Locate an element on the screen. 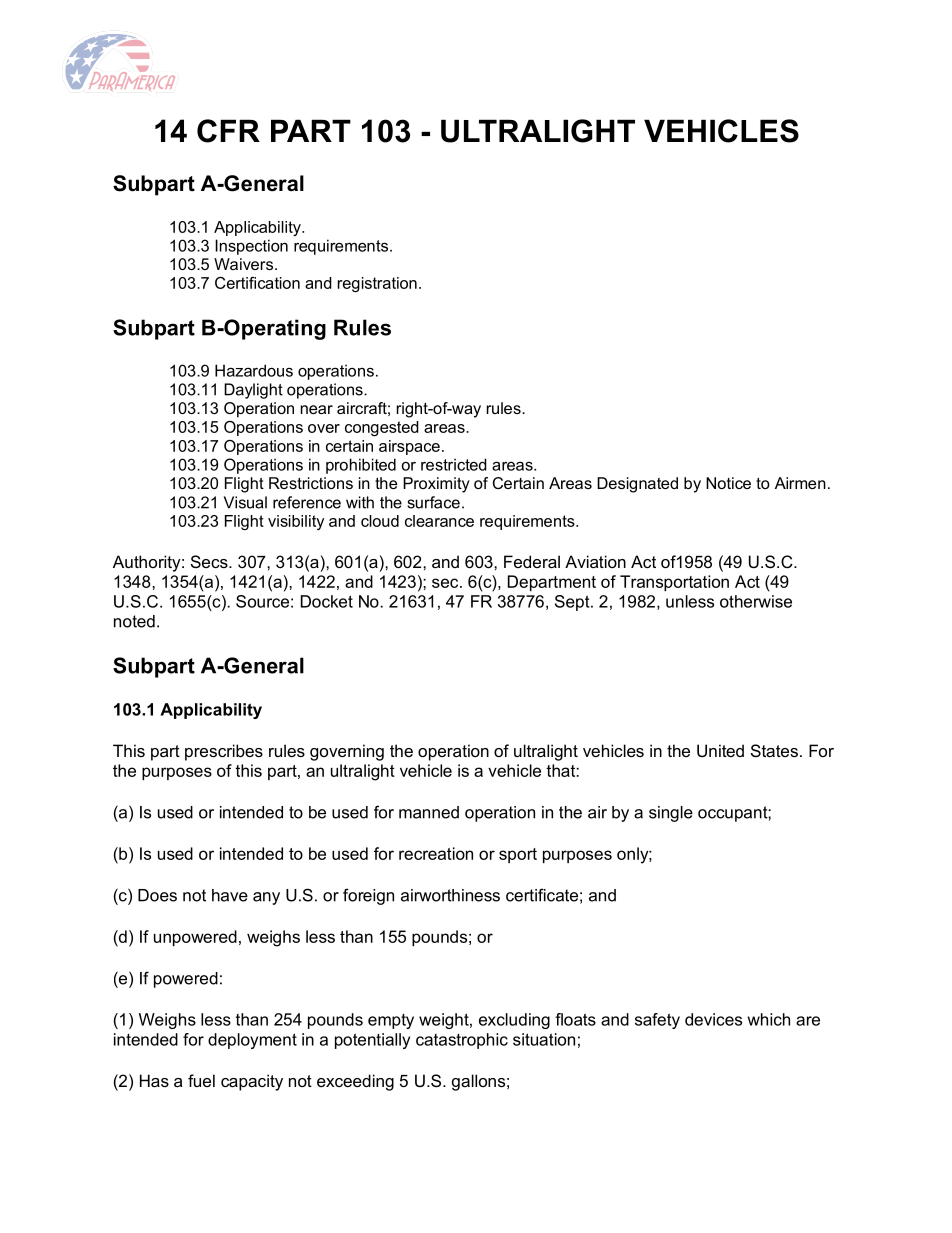 The image size is (952, 1233). fuel is located at coordinates (201, 1080).
